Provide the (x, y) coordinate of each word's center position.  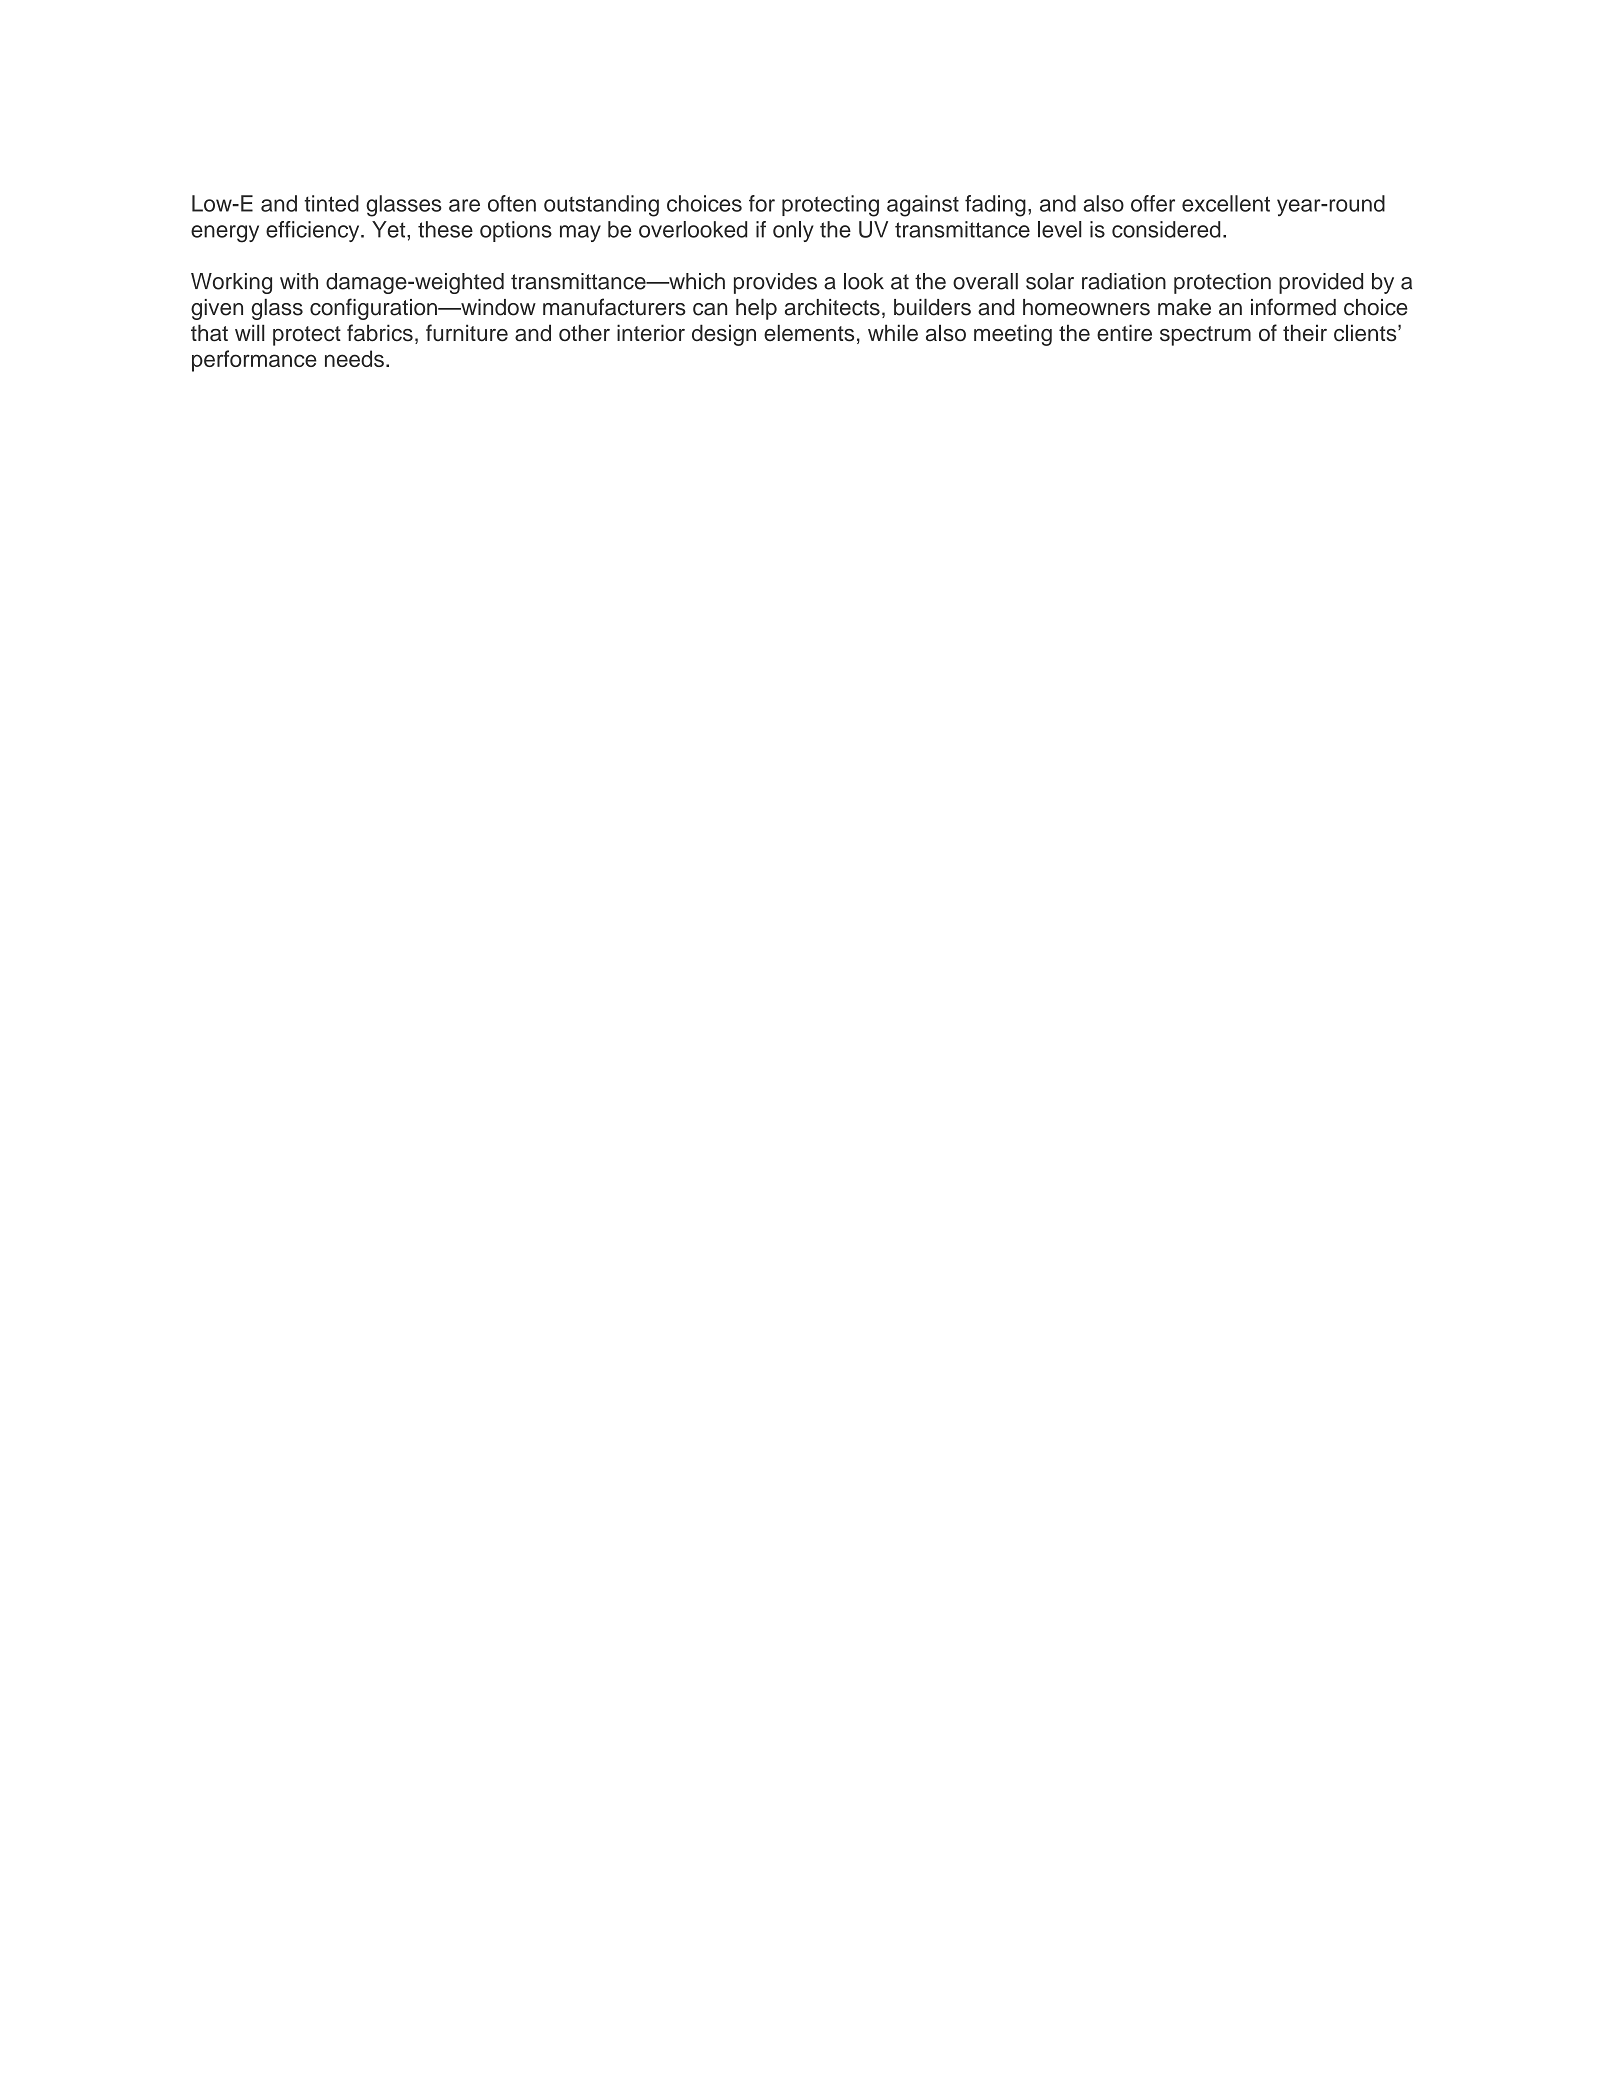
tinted (331, 203)
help (756, 309)
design (724, 335)
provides (775, 283)
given (217, 309)
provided (1321, 283)
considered (1166, 229)
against (923, 206)
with (299, 281)
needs (354, 358)
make (1184, 307)
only (793, 231)
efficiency (314, 231)
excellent (1226, 203)
